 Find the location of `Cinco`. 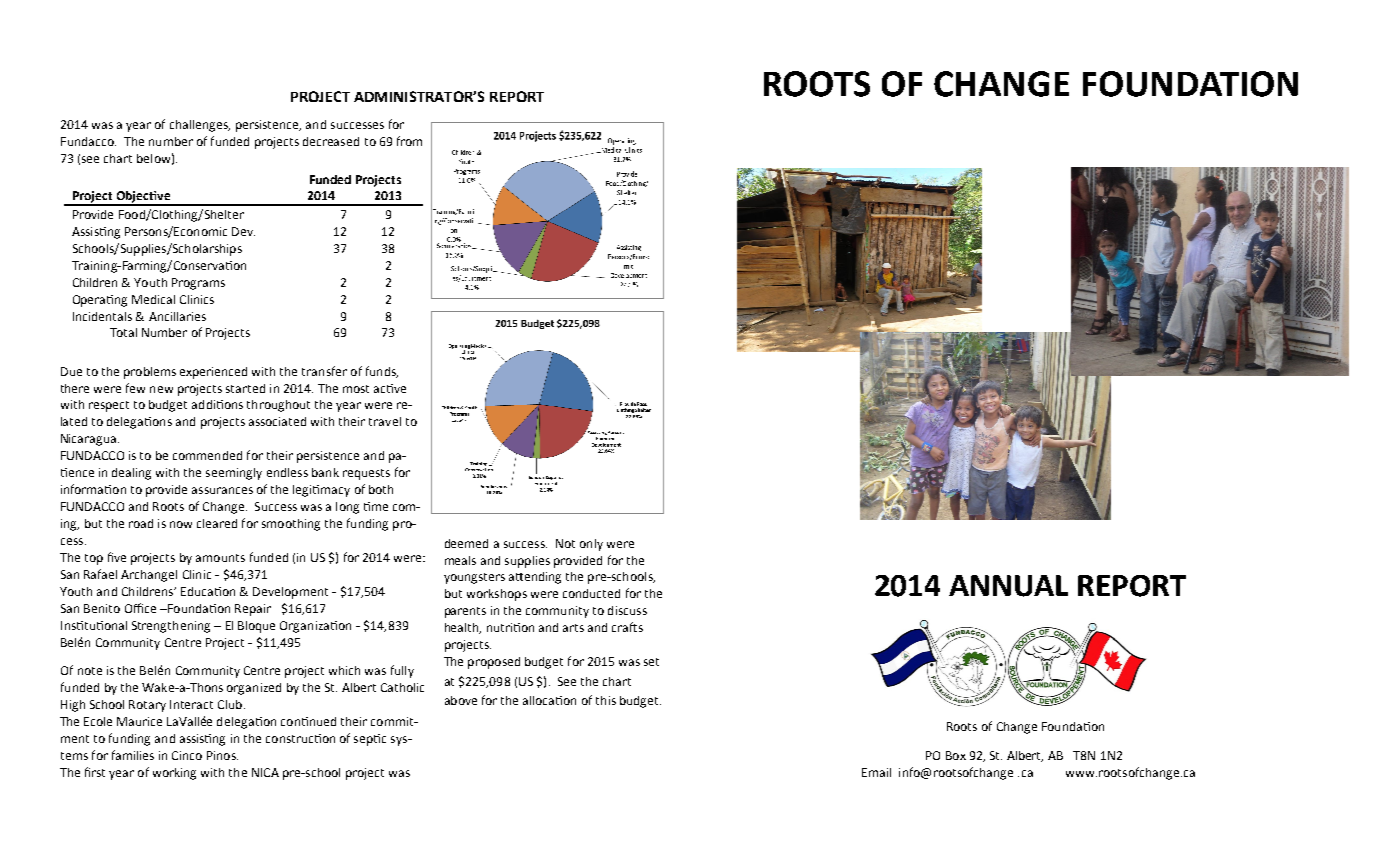

Cinco is located at coordinates (187, 755).
